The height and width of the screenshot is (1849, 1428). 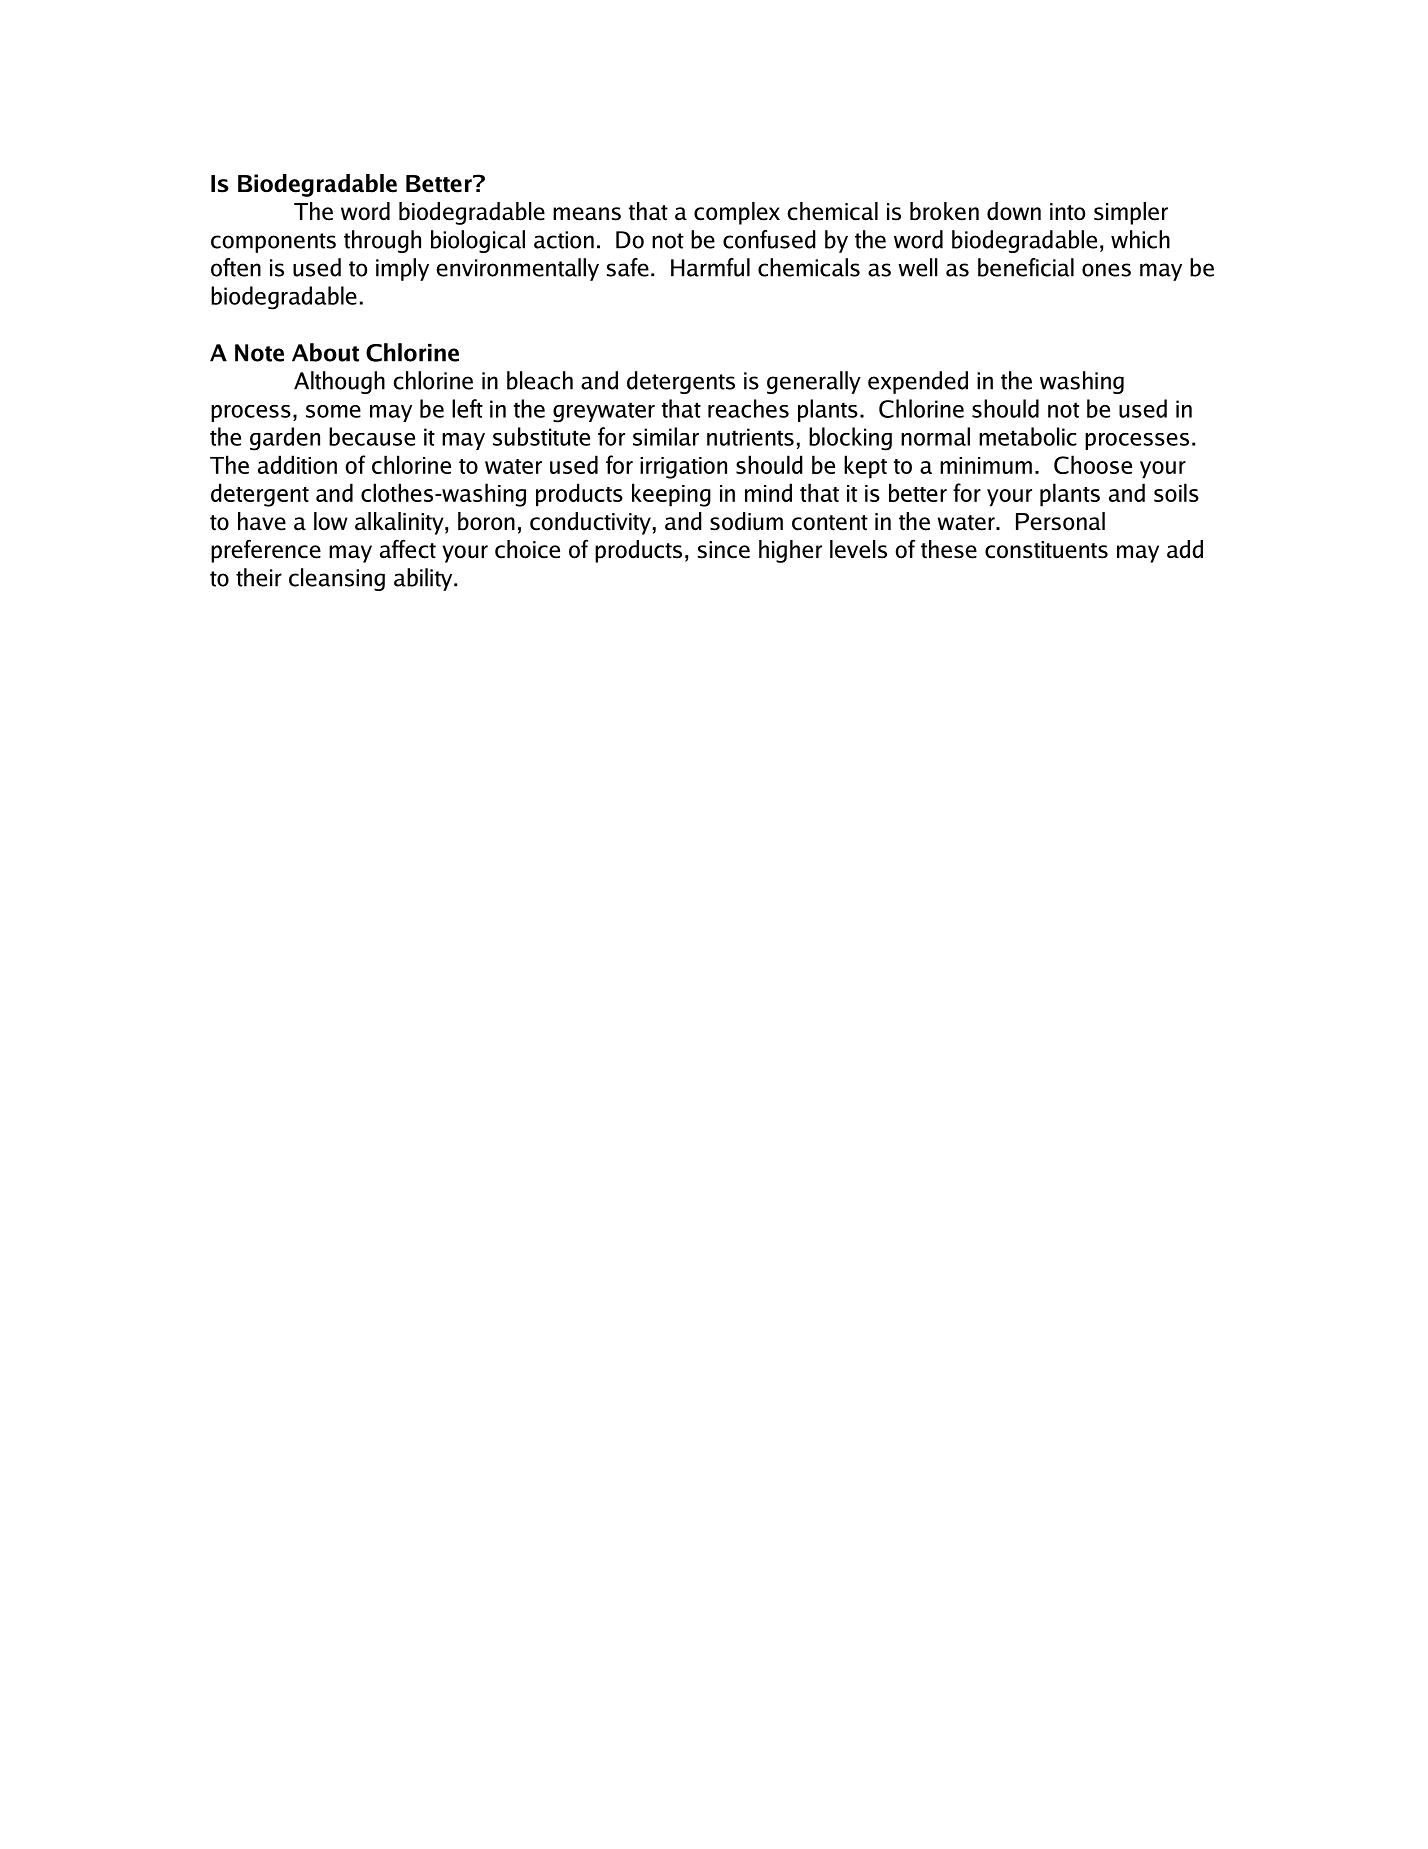 What do you see at coordinates (748, 408) in the screenshot?
I see `reaches` at bounding box center [748, 408].
